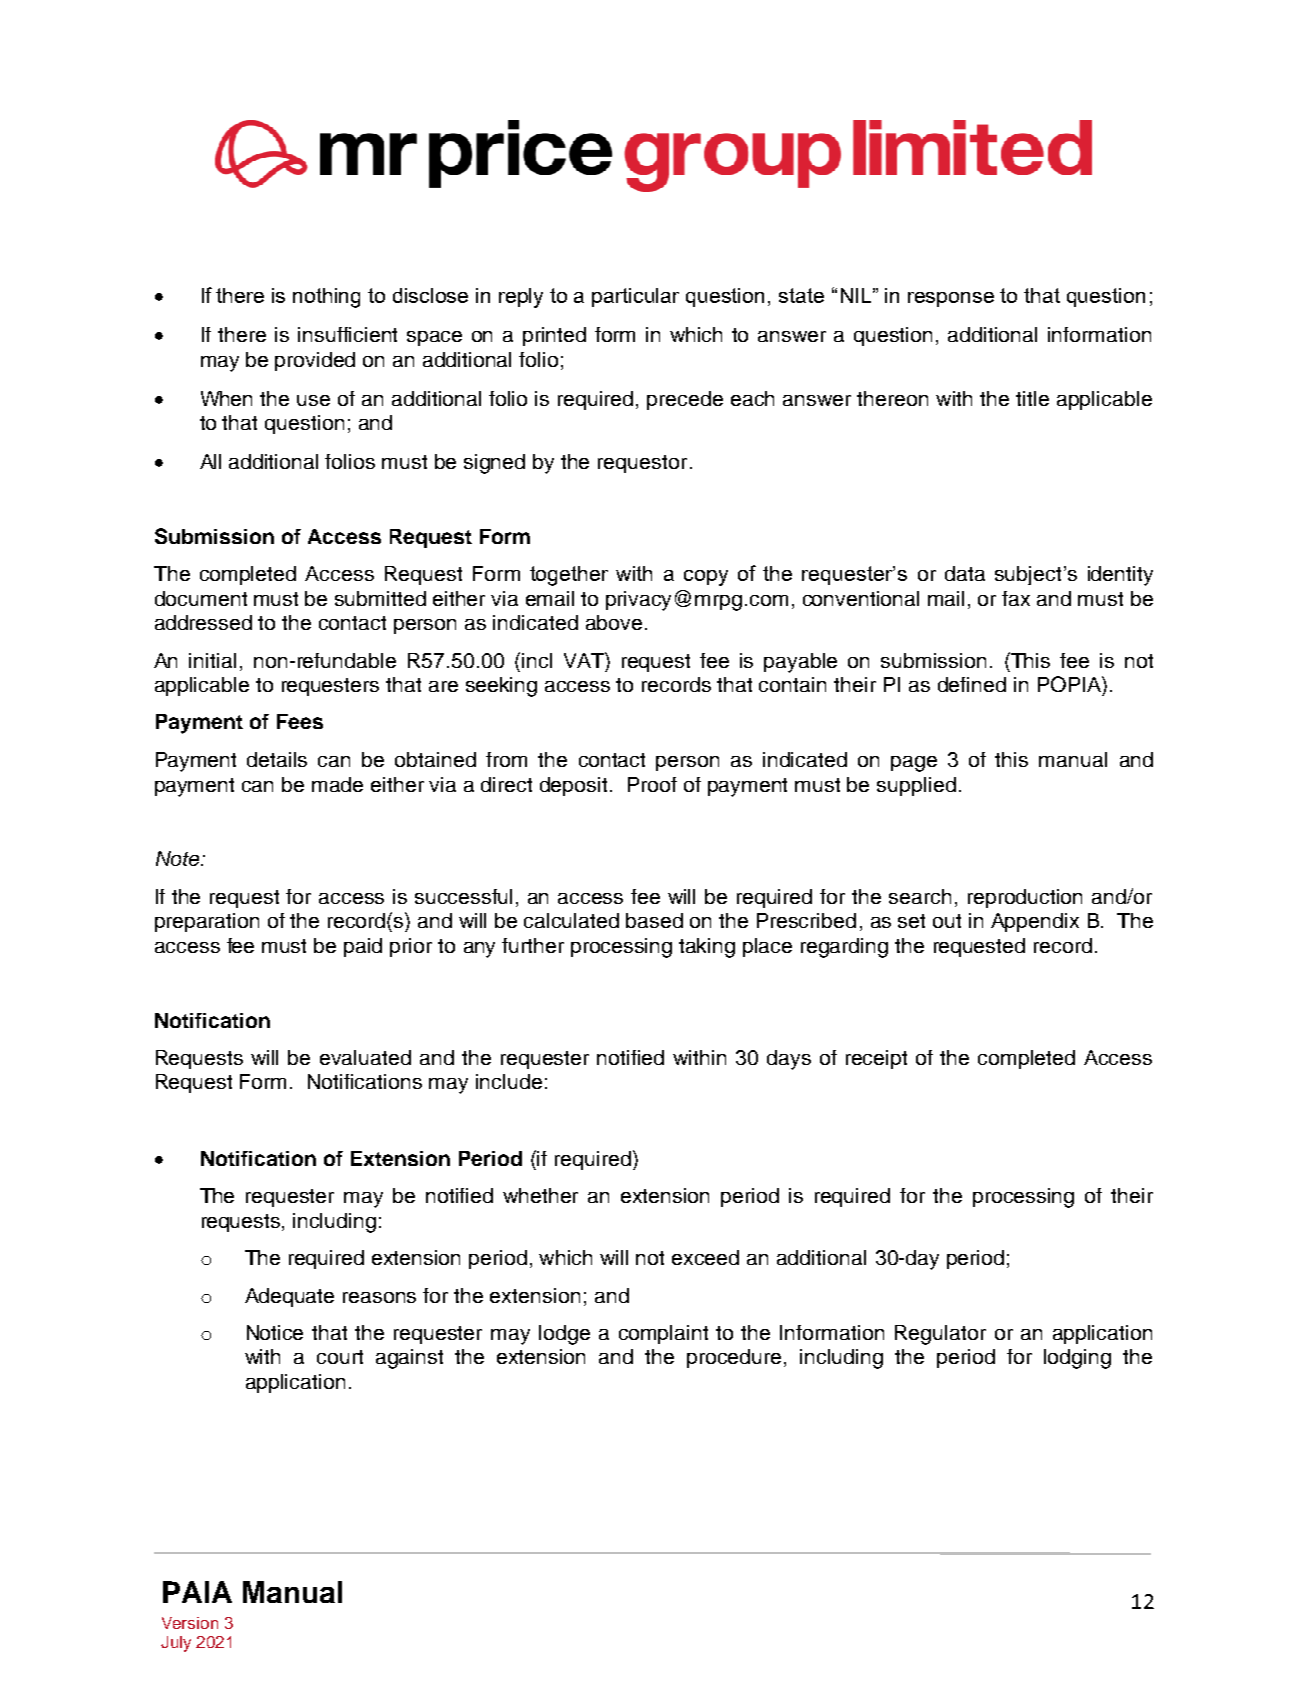 The image size is (1308, 1692). I want to click on response, so click(951, 299).
